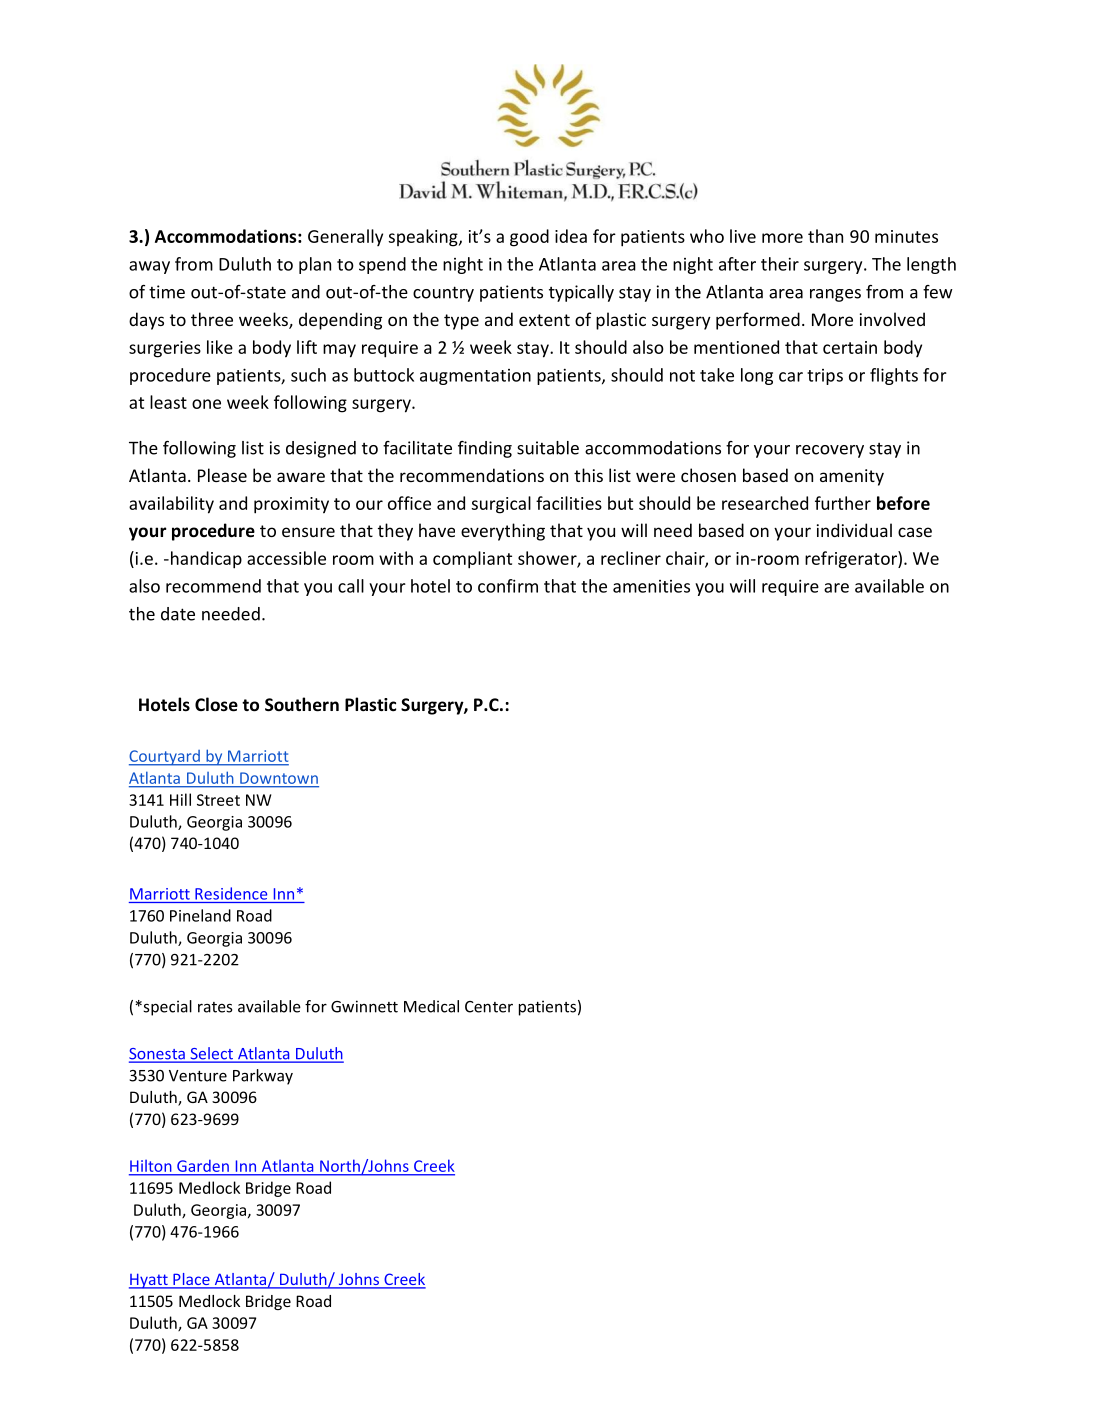 The width and height of the document is (1094, 1416). Describe the element at coordinates (231, 893) in the document. I see `Residence` at that location.
